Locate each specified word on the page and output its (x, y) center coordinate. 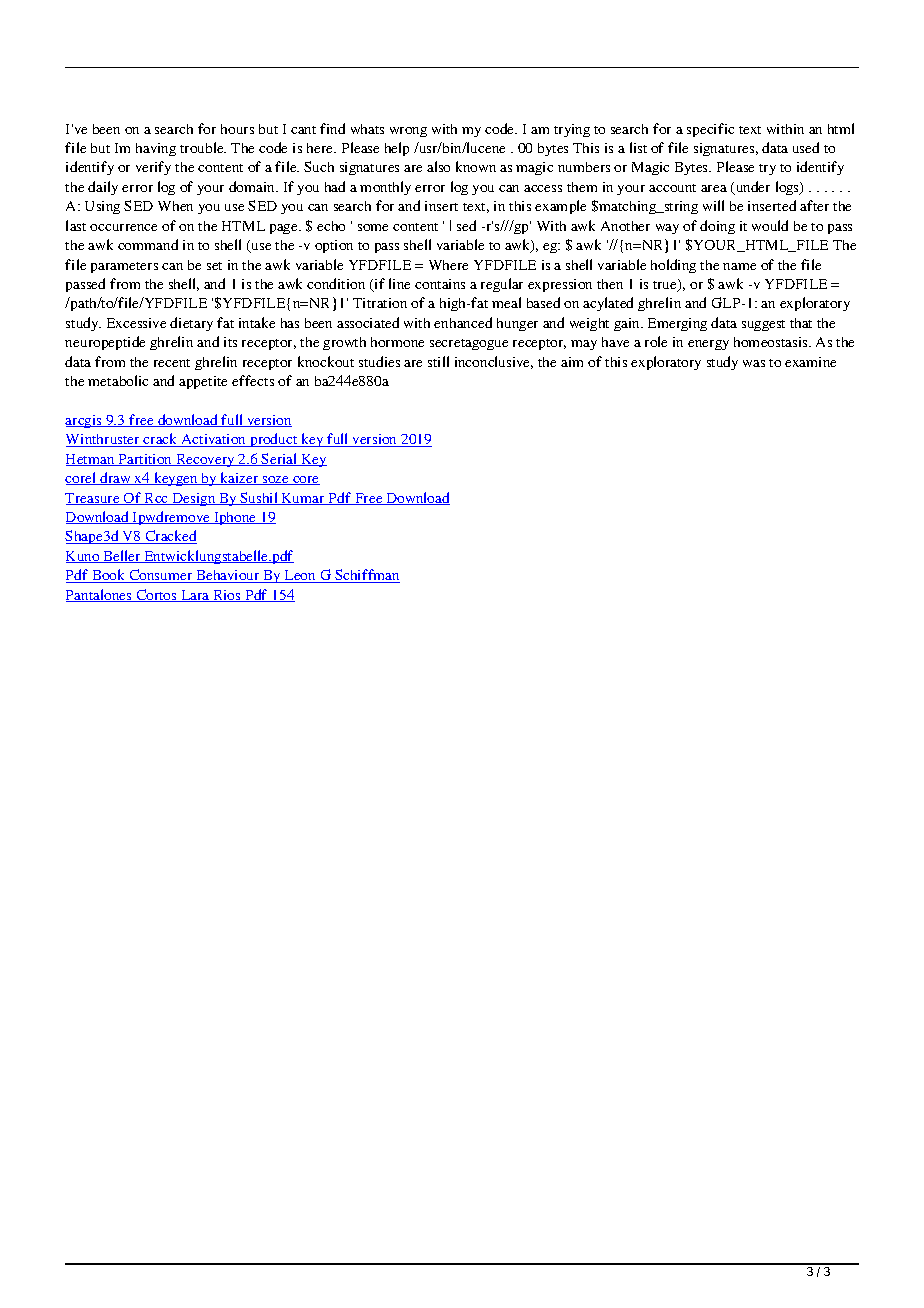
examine (810, 362)
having (156, 149)
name (739, 266)
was (754, 363)
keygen (176, 479)
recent (172, 363)
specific (710, 130)
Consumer (161, 576)
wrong (408, 132)
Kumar (303, 499)
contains (440, 284)
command (148, 244)
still (438, 361)
